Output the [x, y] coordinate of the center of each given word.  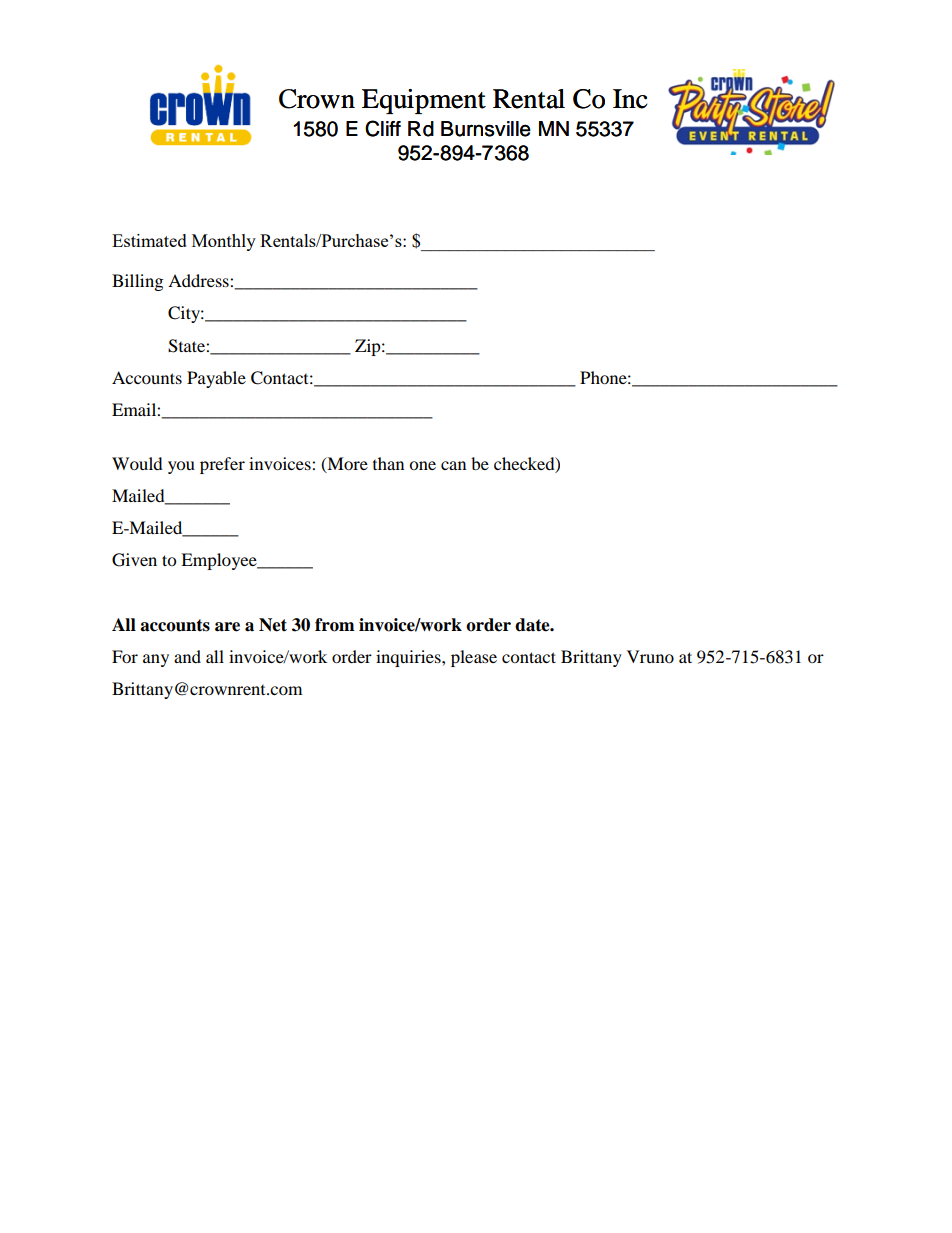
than [388, 463]
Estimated [149, 240]
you [181, 467]
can [453, 465]
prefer [222, 465]
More [346, 464]
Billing [137, 282]
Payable [216, 379]
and [187, 656]
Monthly [224, 242]
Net [273, 625]
